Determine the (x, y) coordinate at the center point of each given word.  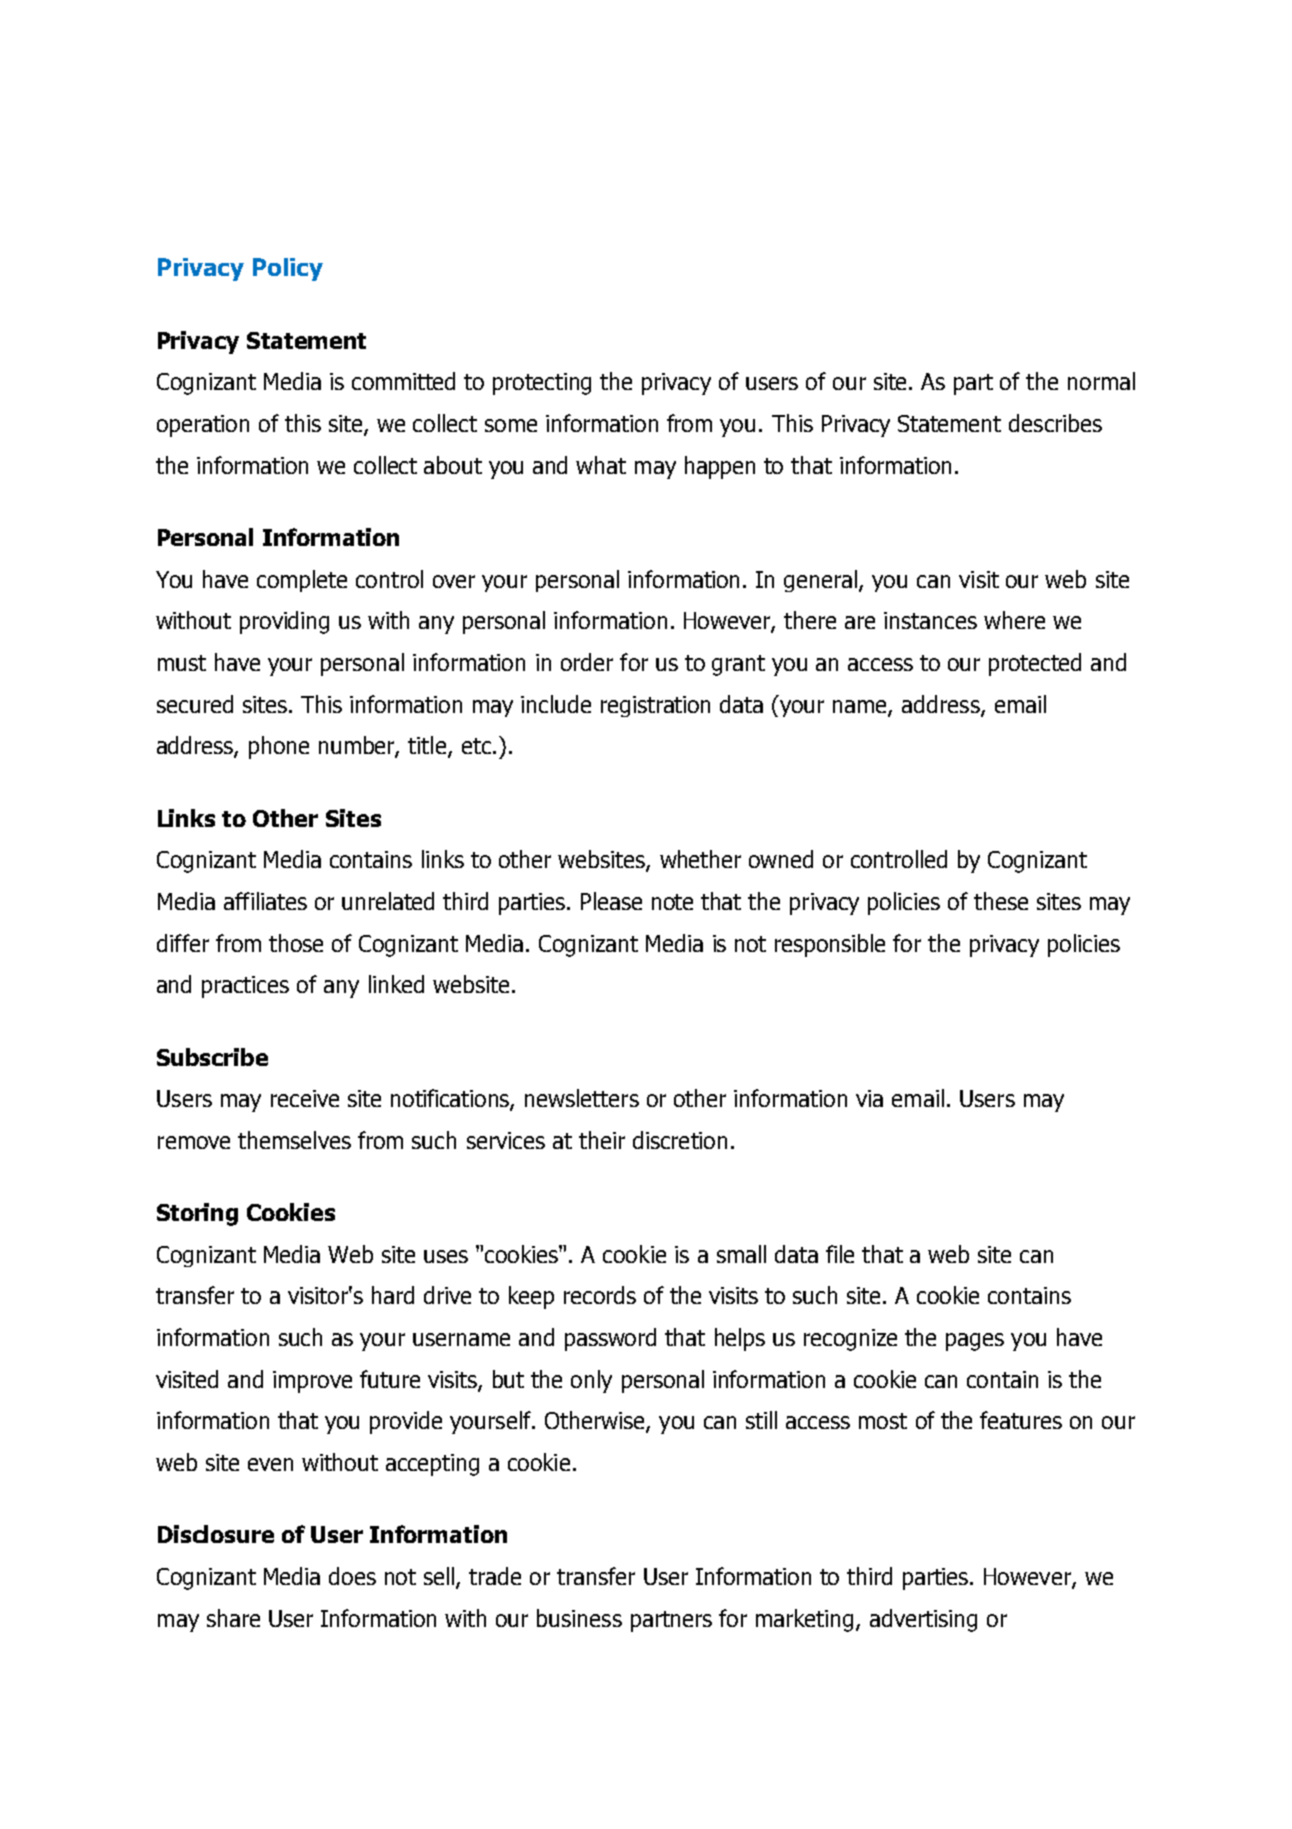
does (352, 1576)
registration (655, 706)
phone (279, 747)
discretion (680, 1140)
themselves (294, 1140)
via (869, 1098)
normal (1101, 381)
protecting (542, 384)
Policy (288, 269)
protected (1035, 664)
